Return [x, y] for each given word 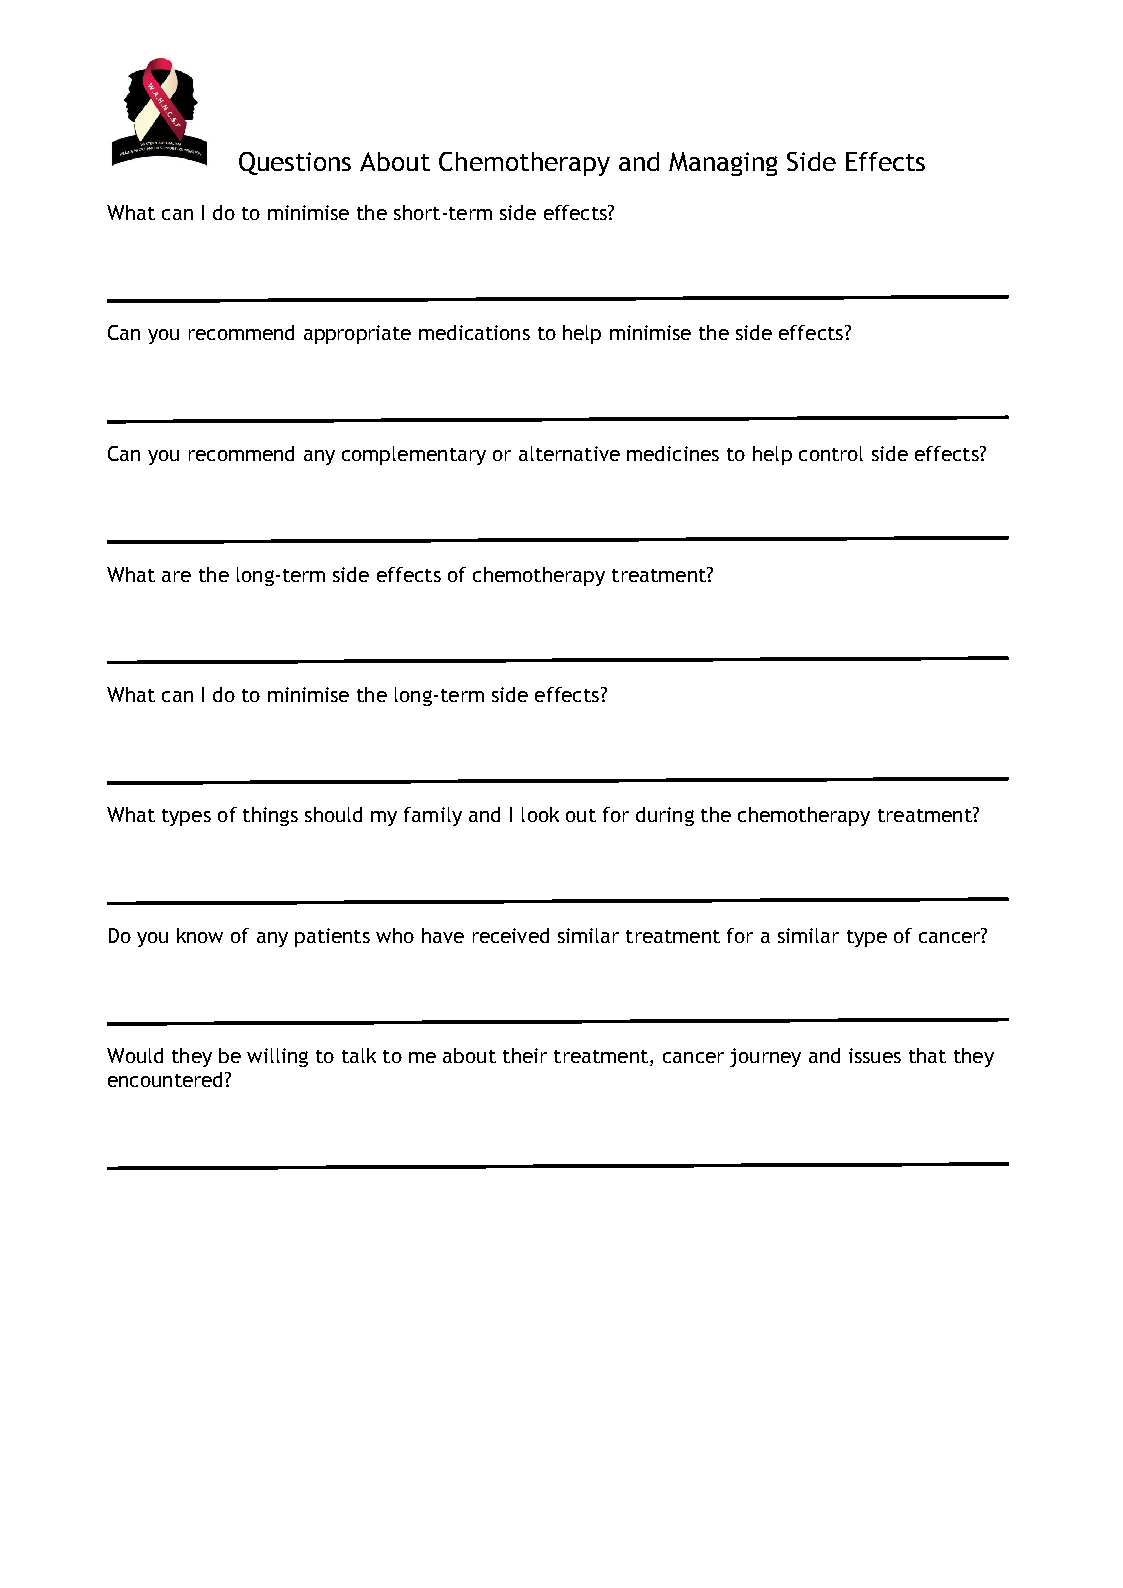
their [525, 1055]
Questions [295, 163]
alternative [569, 453]
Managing [723, 164]
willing [277, 1057]
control [831, 453]
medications [474, 332]
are [176, 576]
